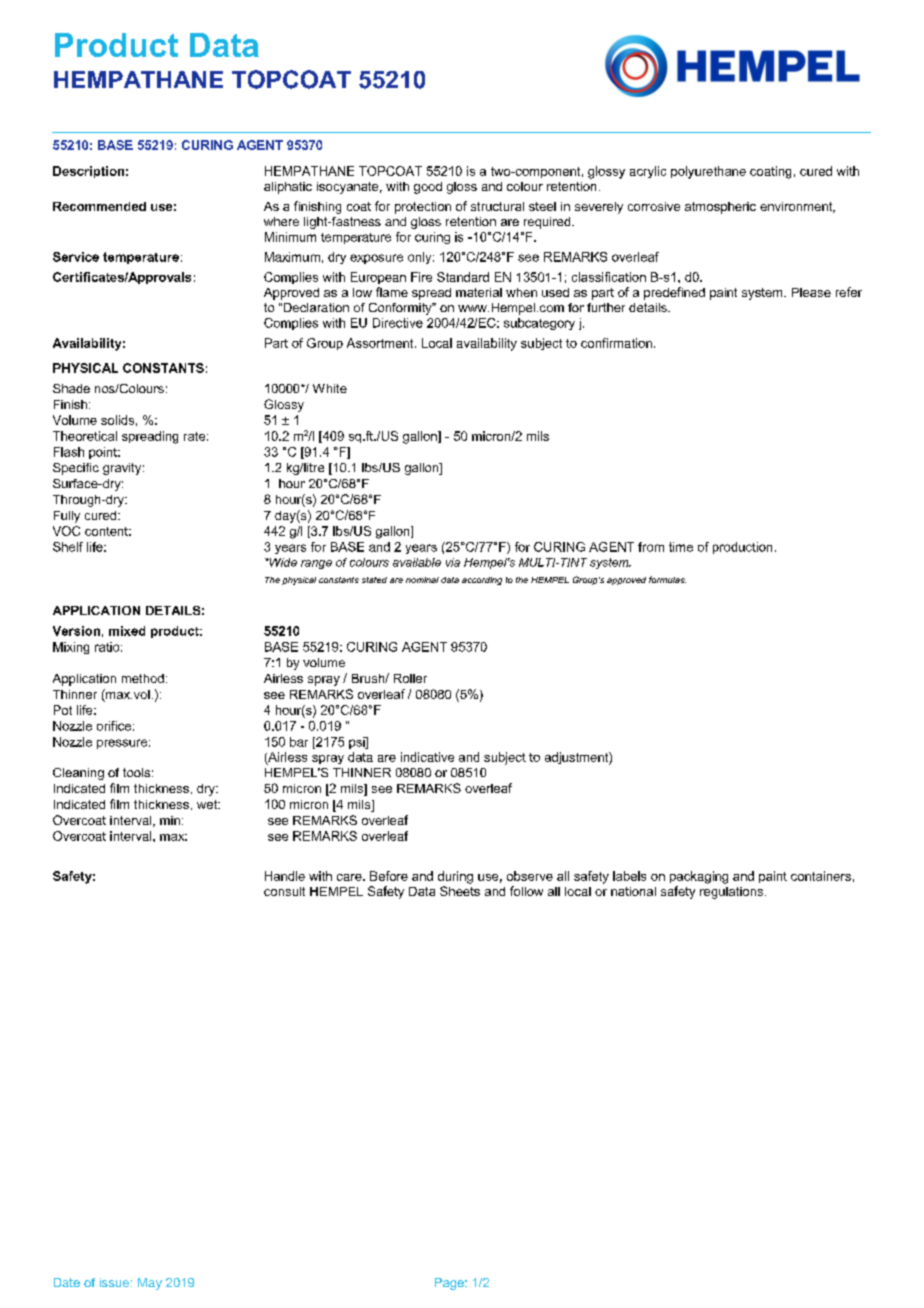 The height and width of the page is (1308, 924). I want to click on regulations, so click(733, 893).
